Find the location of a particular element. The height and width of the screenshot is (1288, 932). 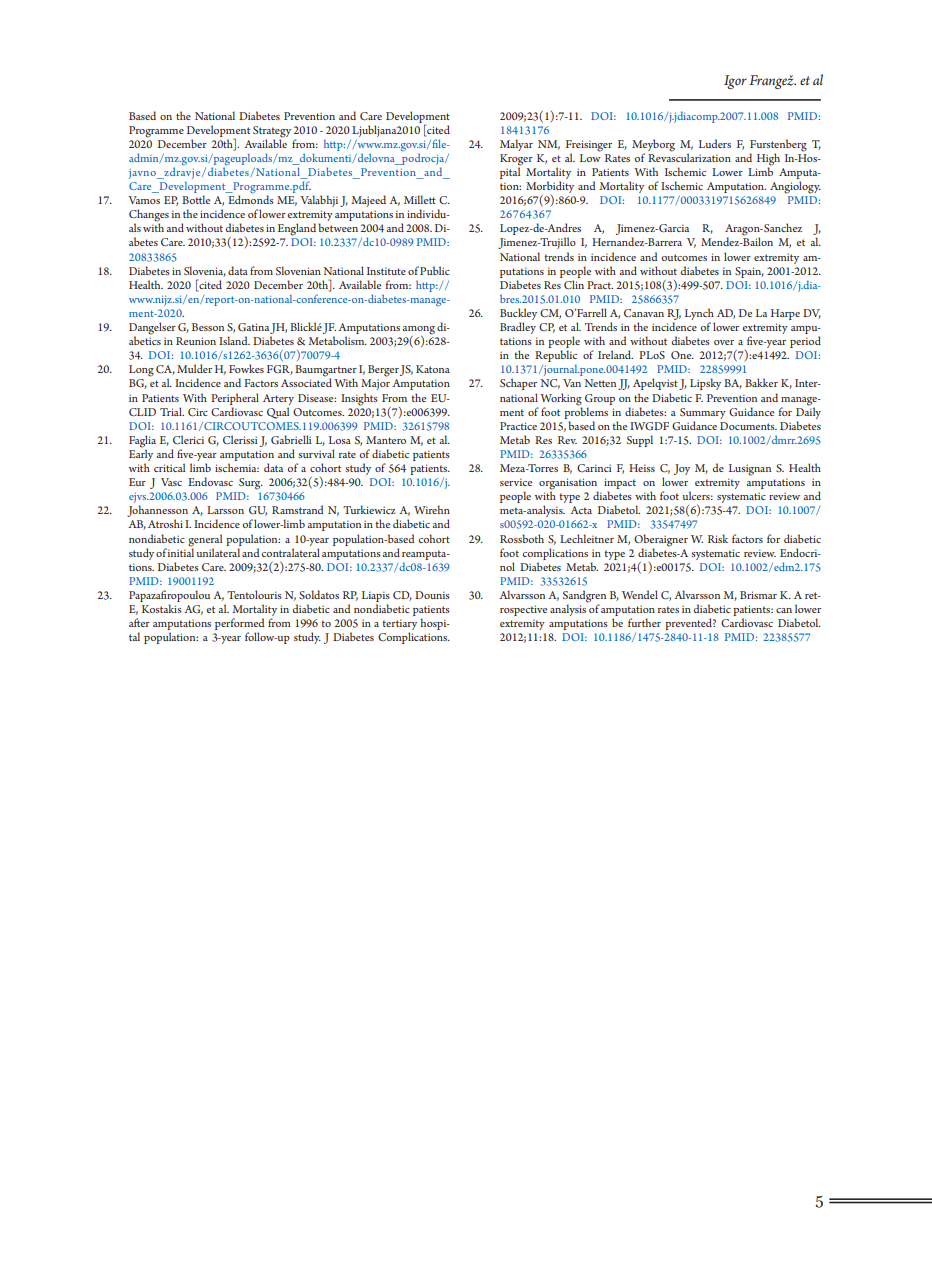

further is located at coordinates (644, 622).
